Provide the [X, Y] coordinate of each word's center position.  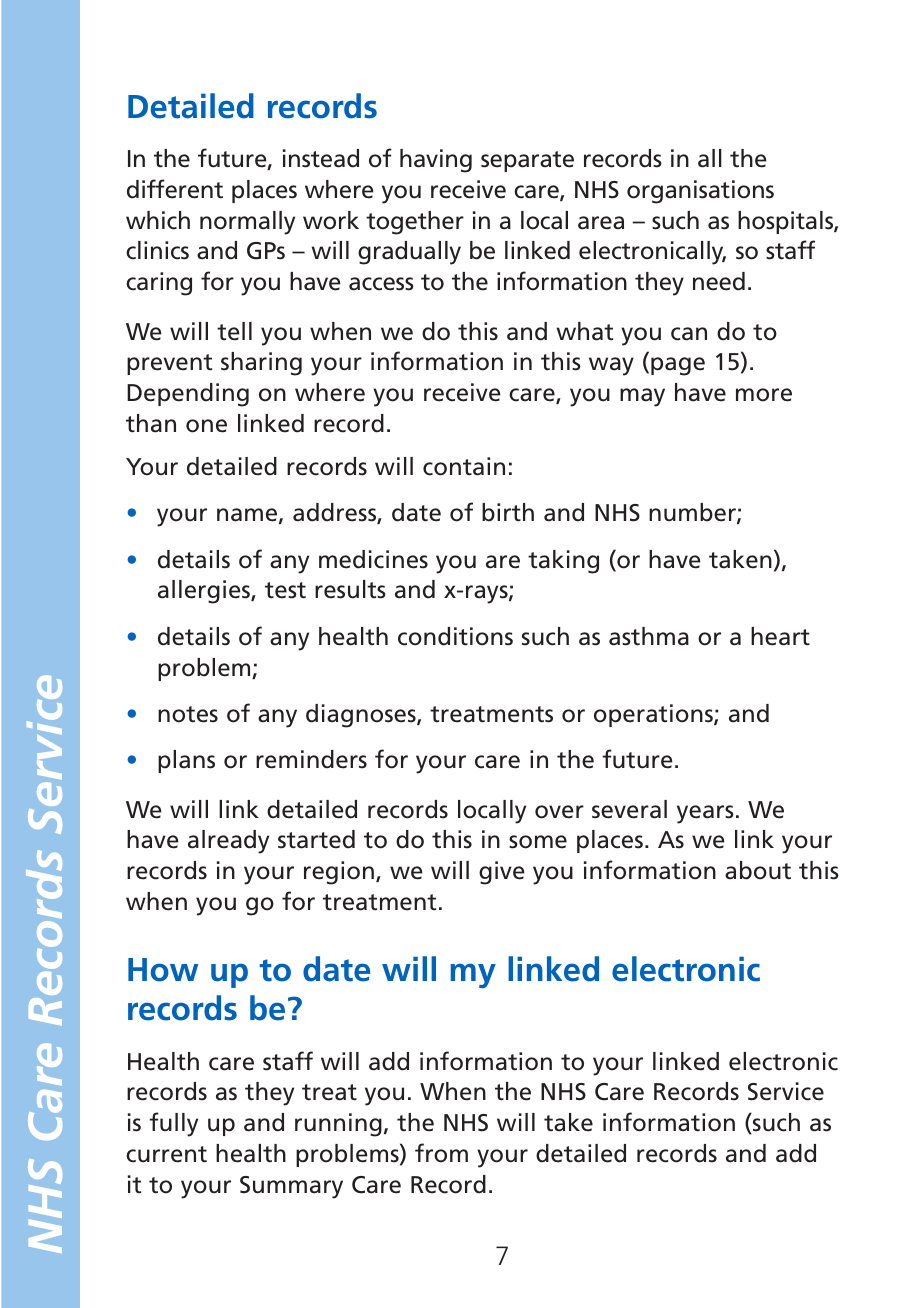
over [559, 812]
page [678, 366]
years [705, 814]
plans [186, 761]
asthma [649, 636]
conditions [455, 636]
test [285, 590]
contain [464, 466]
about [758, 870]
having [436, 161]
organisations [700, 192]
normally [247, 223]
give [502, 873]
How [163, 970]
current [166, 1154]
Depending [188, 395]
